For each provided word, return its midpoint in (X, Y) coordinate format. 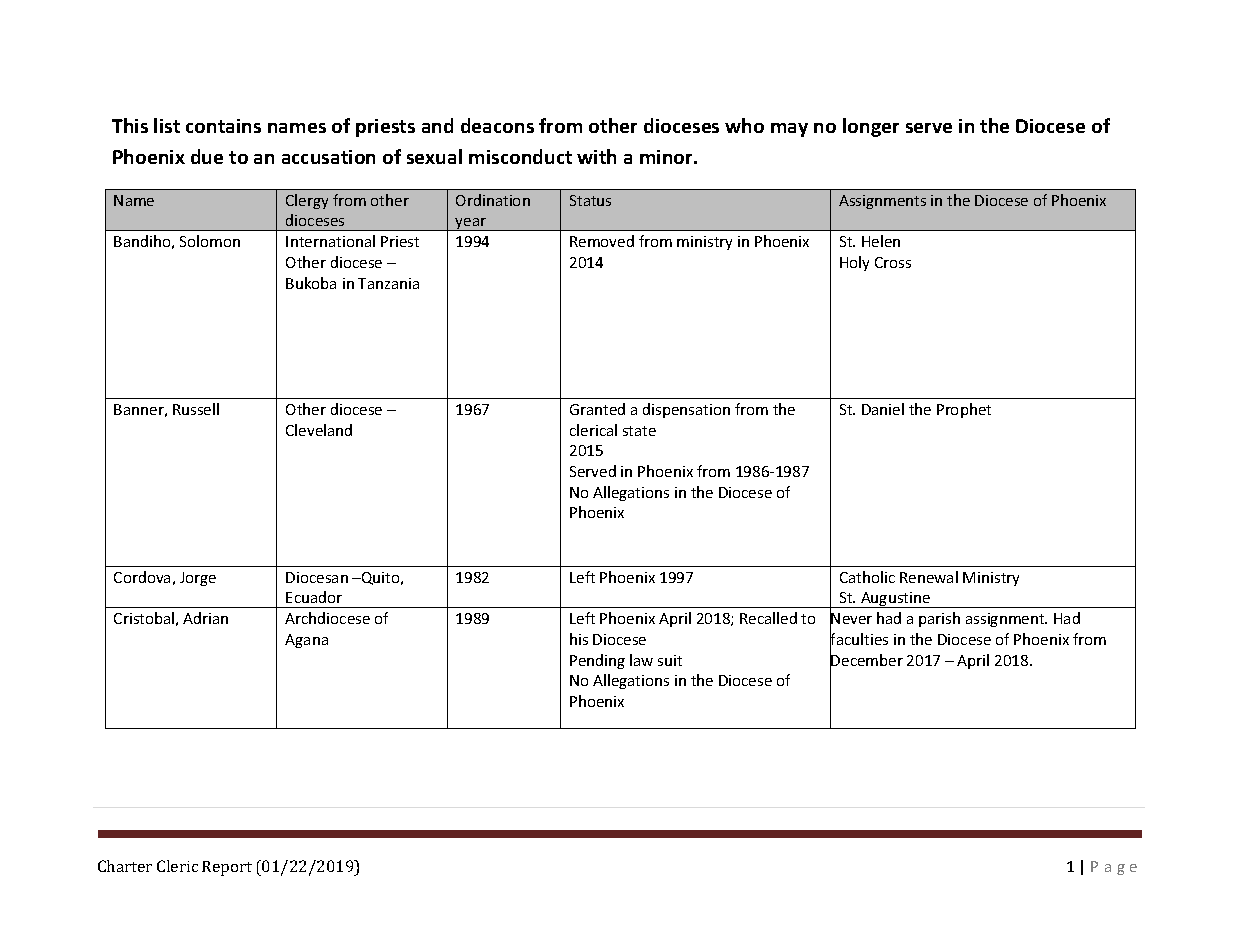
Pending (597, 661)
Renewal (929, 577)
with (596, 156)
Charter (125, 866)
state (639, 431)
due (207, 156)
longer (871, 127)
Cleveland (319, 430)
